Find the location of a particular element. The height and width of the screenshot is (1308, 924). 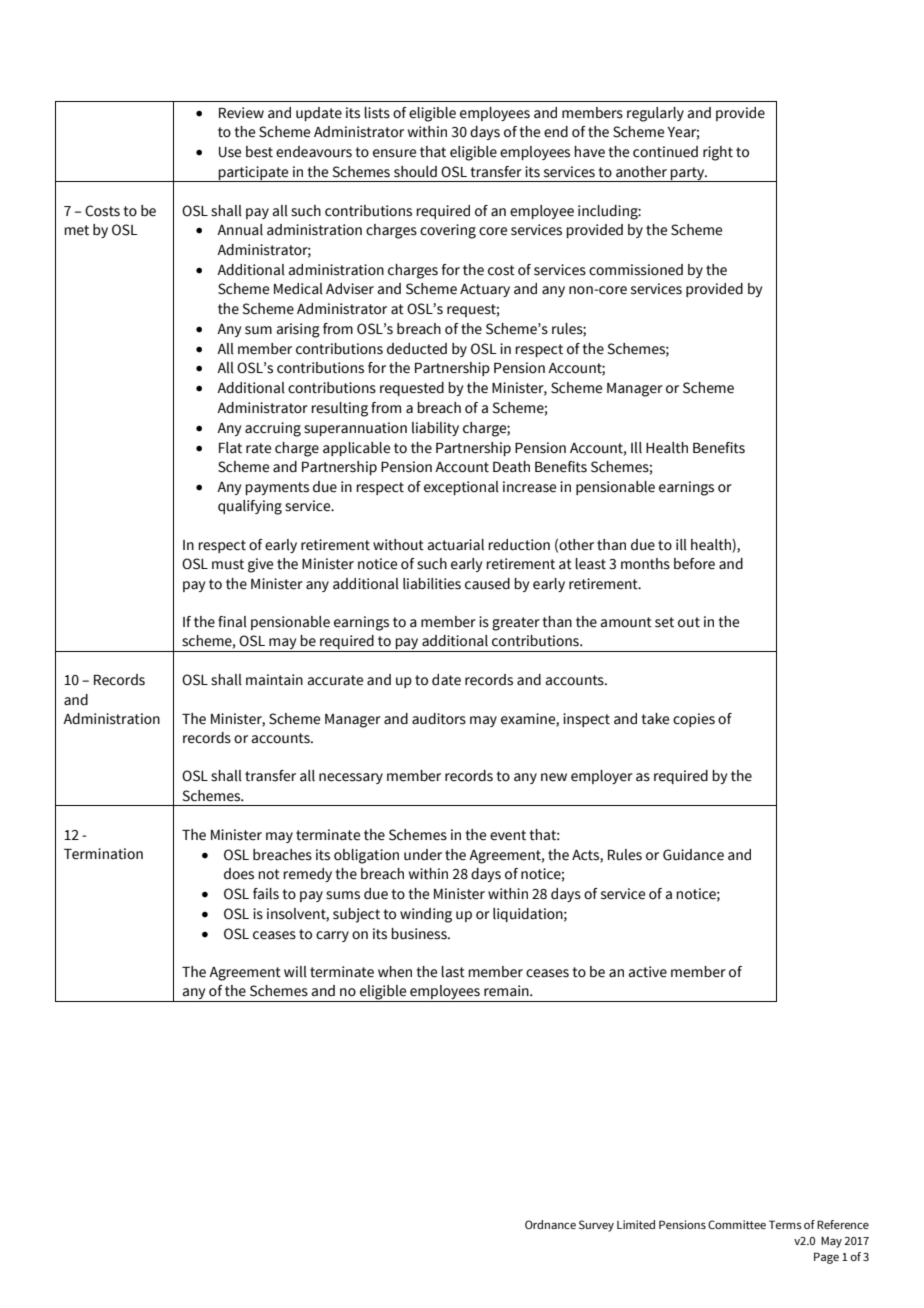

Review is located at coordinates (241, 113).
